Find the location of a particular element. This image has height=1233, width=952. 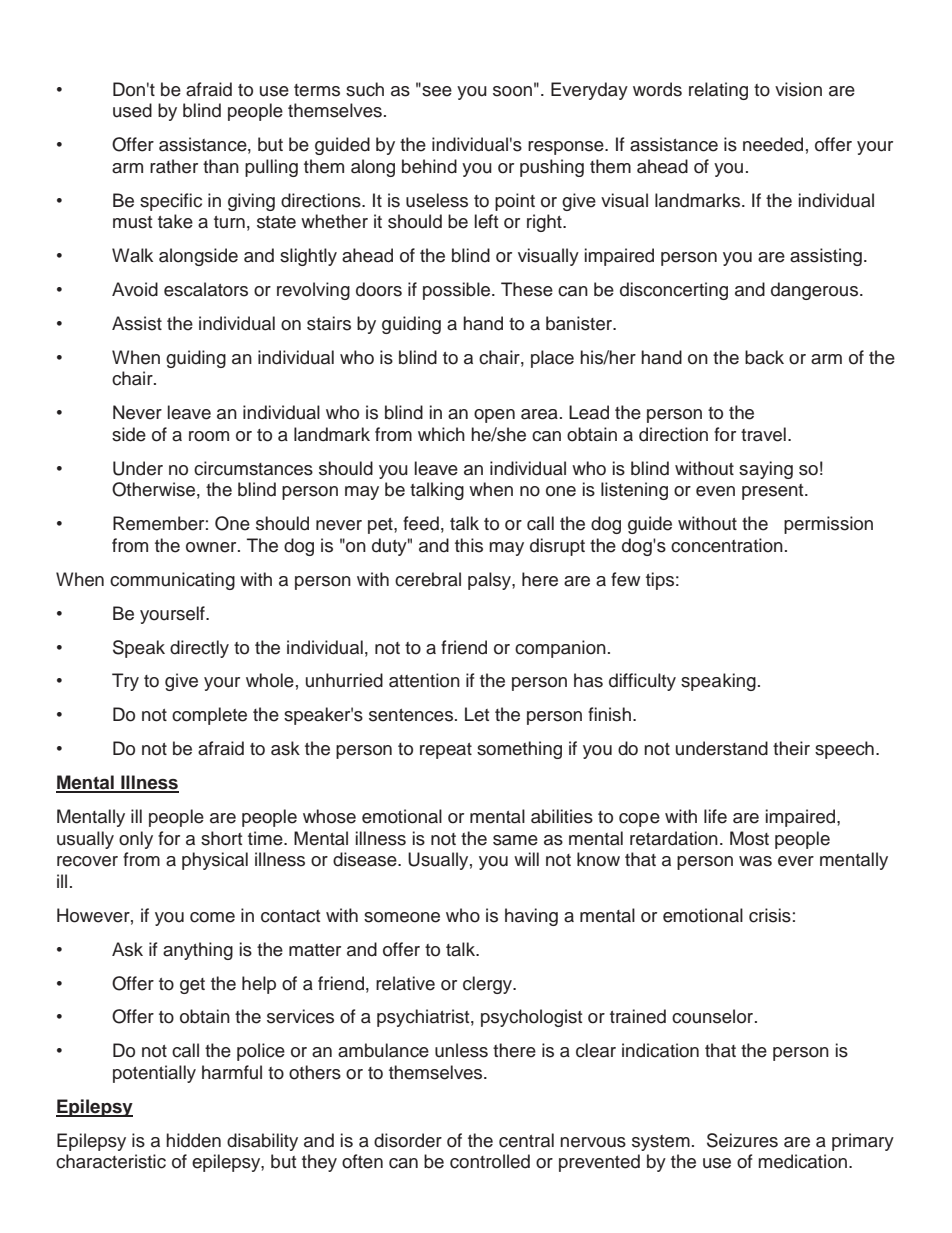

used is located at coordinates (132, 110).
